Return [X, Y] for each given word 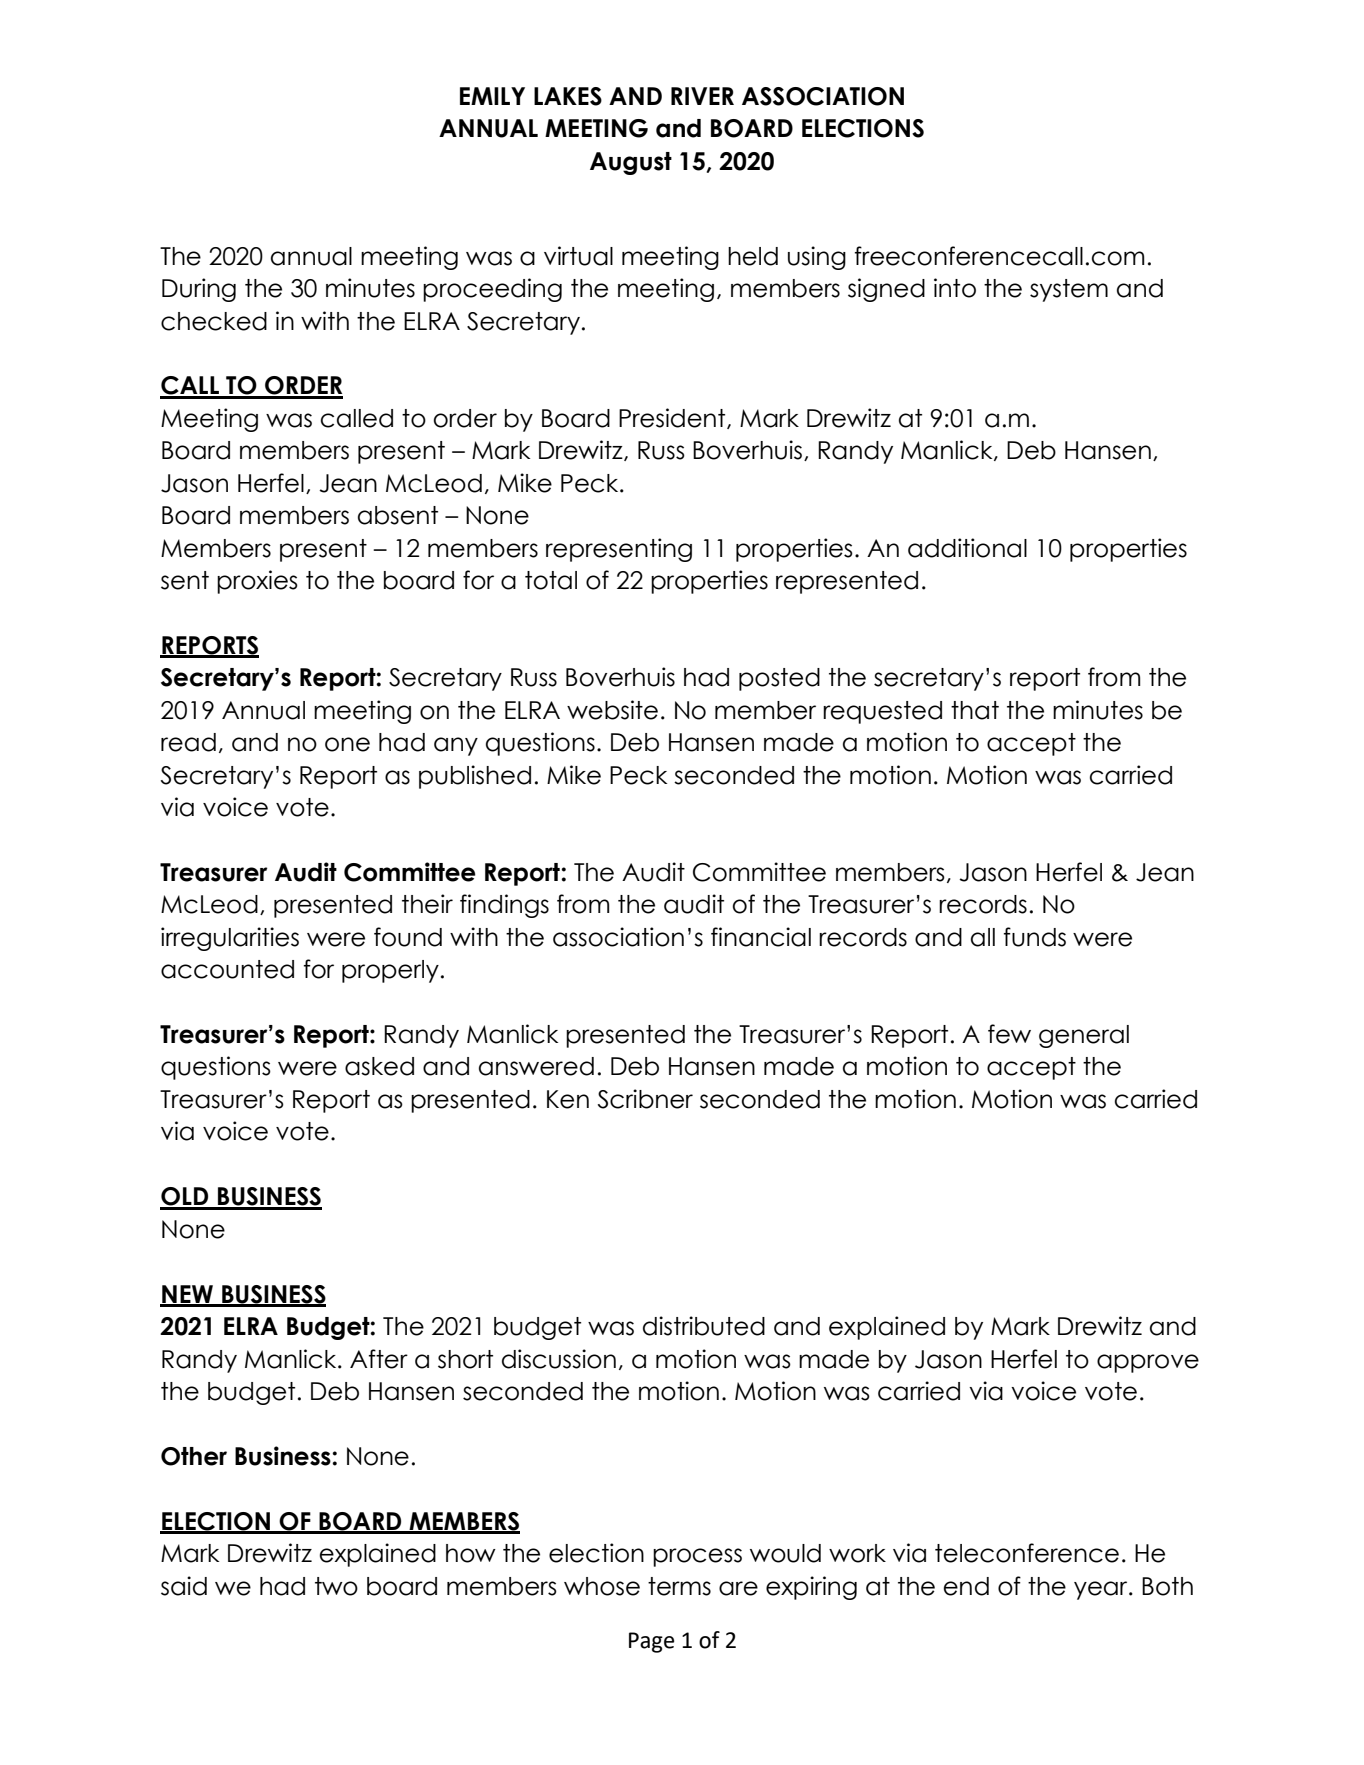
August [631, 163]
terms [679, 1586]
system [1069, 290]
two [336, 1586]
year [1102, 1590]
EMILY [492, 96]
